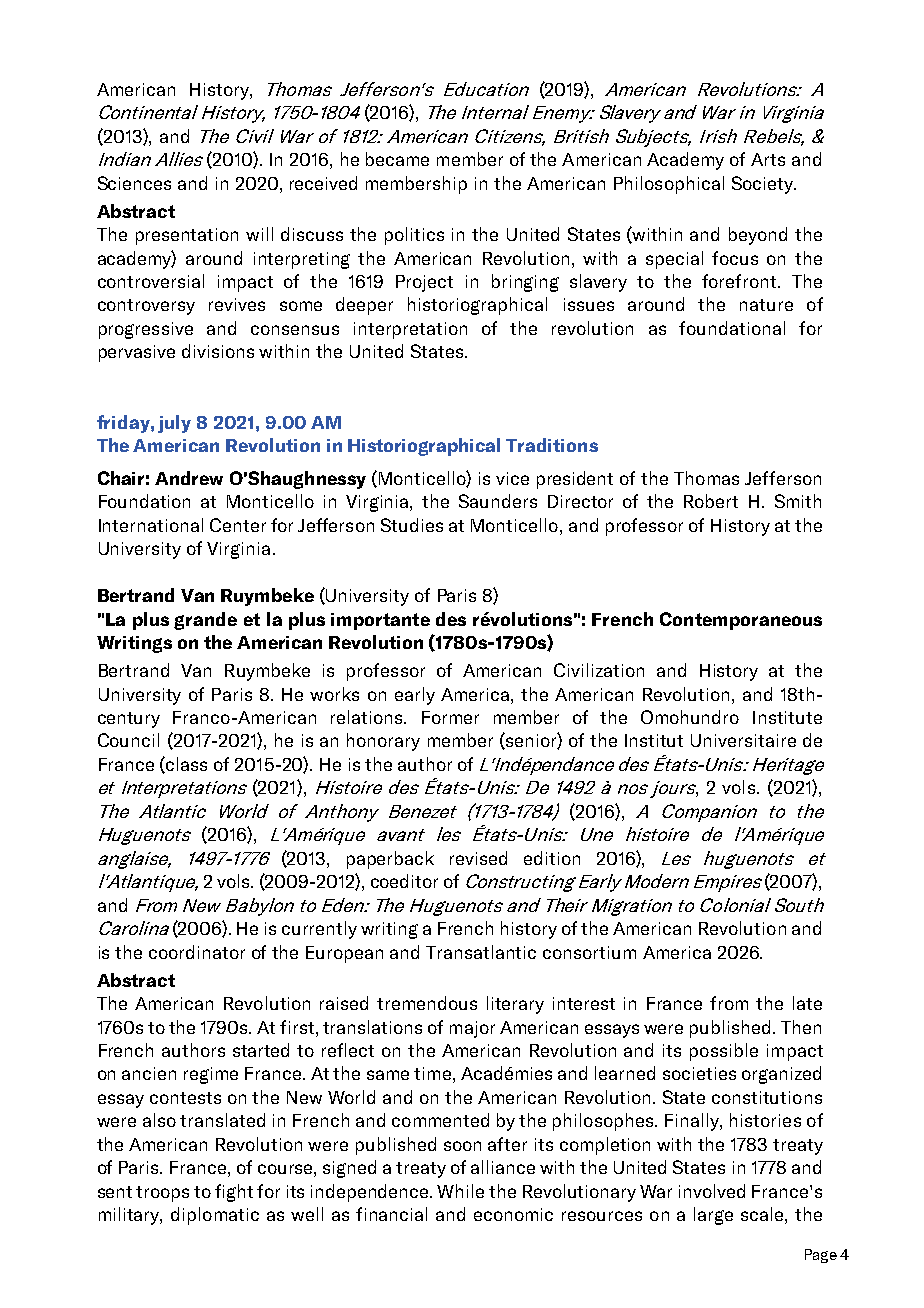 The width and height of the screenshot is (924, 1308). What do you see at coordinates (215, 1216) in the screenshot?
I see `diplomatic` at bounding box center [215, 1216].
